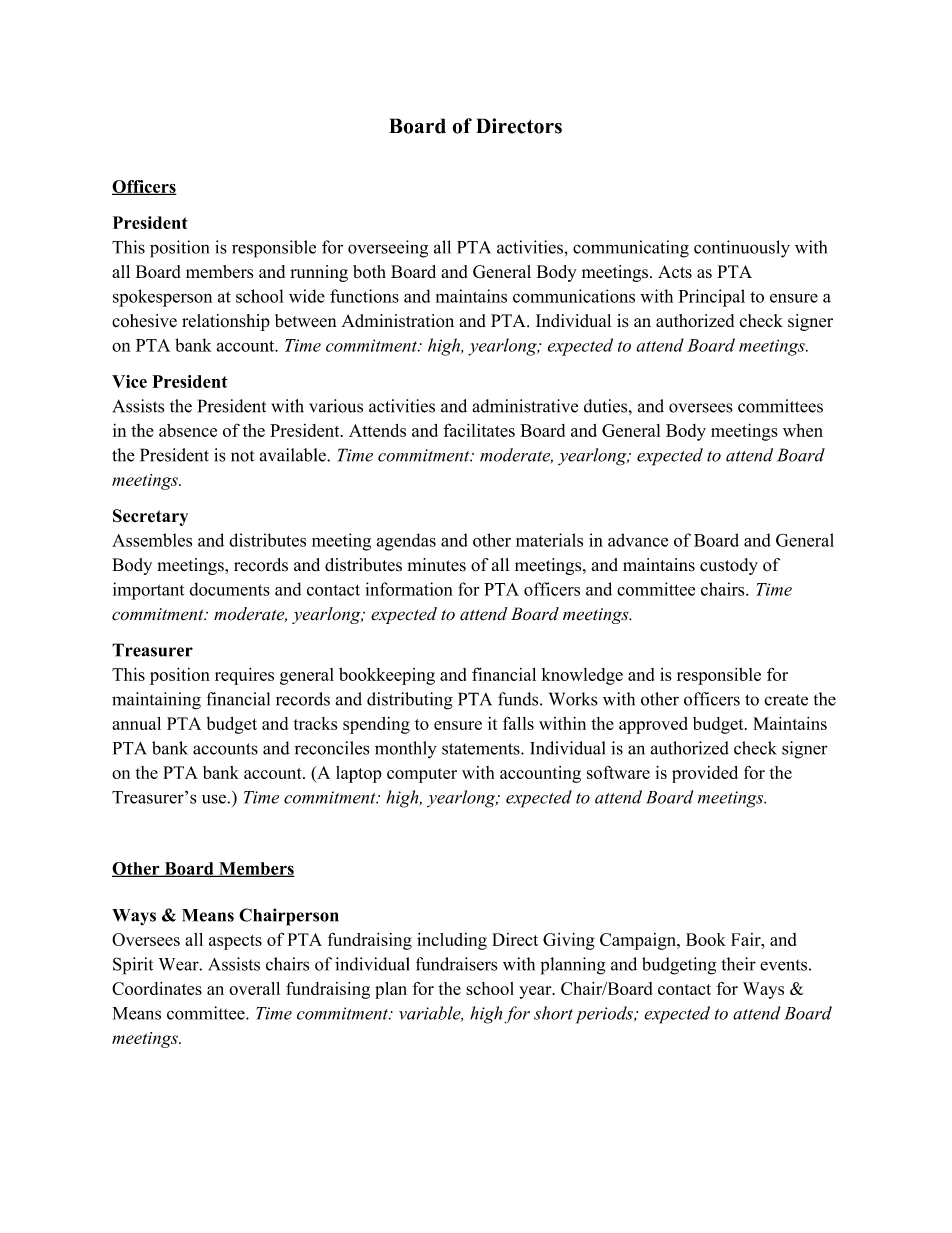 The width and height of the document is (952, 1233). I want to click on custody, so click(729, 566).
